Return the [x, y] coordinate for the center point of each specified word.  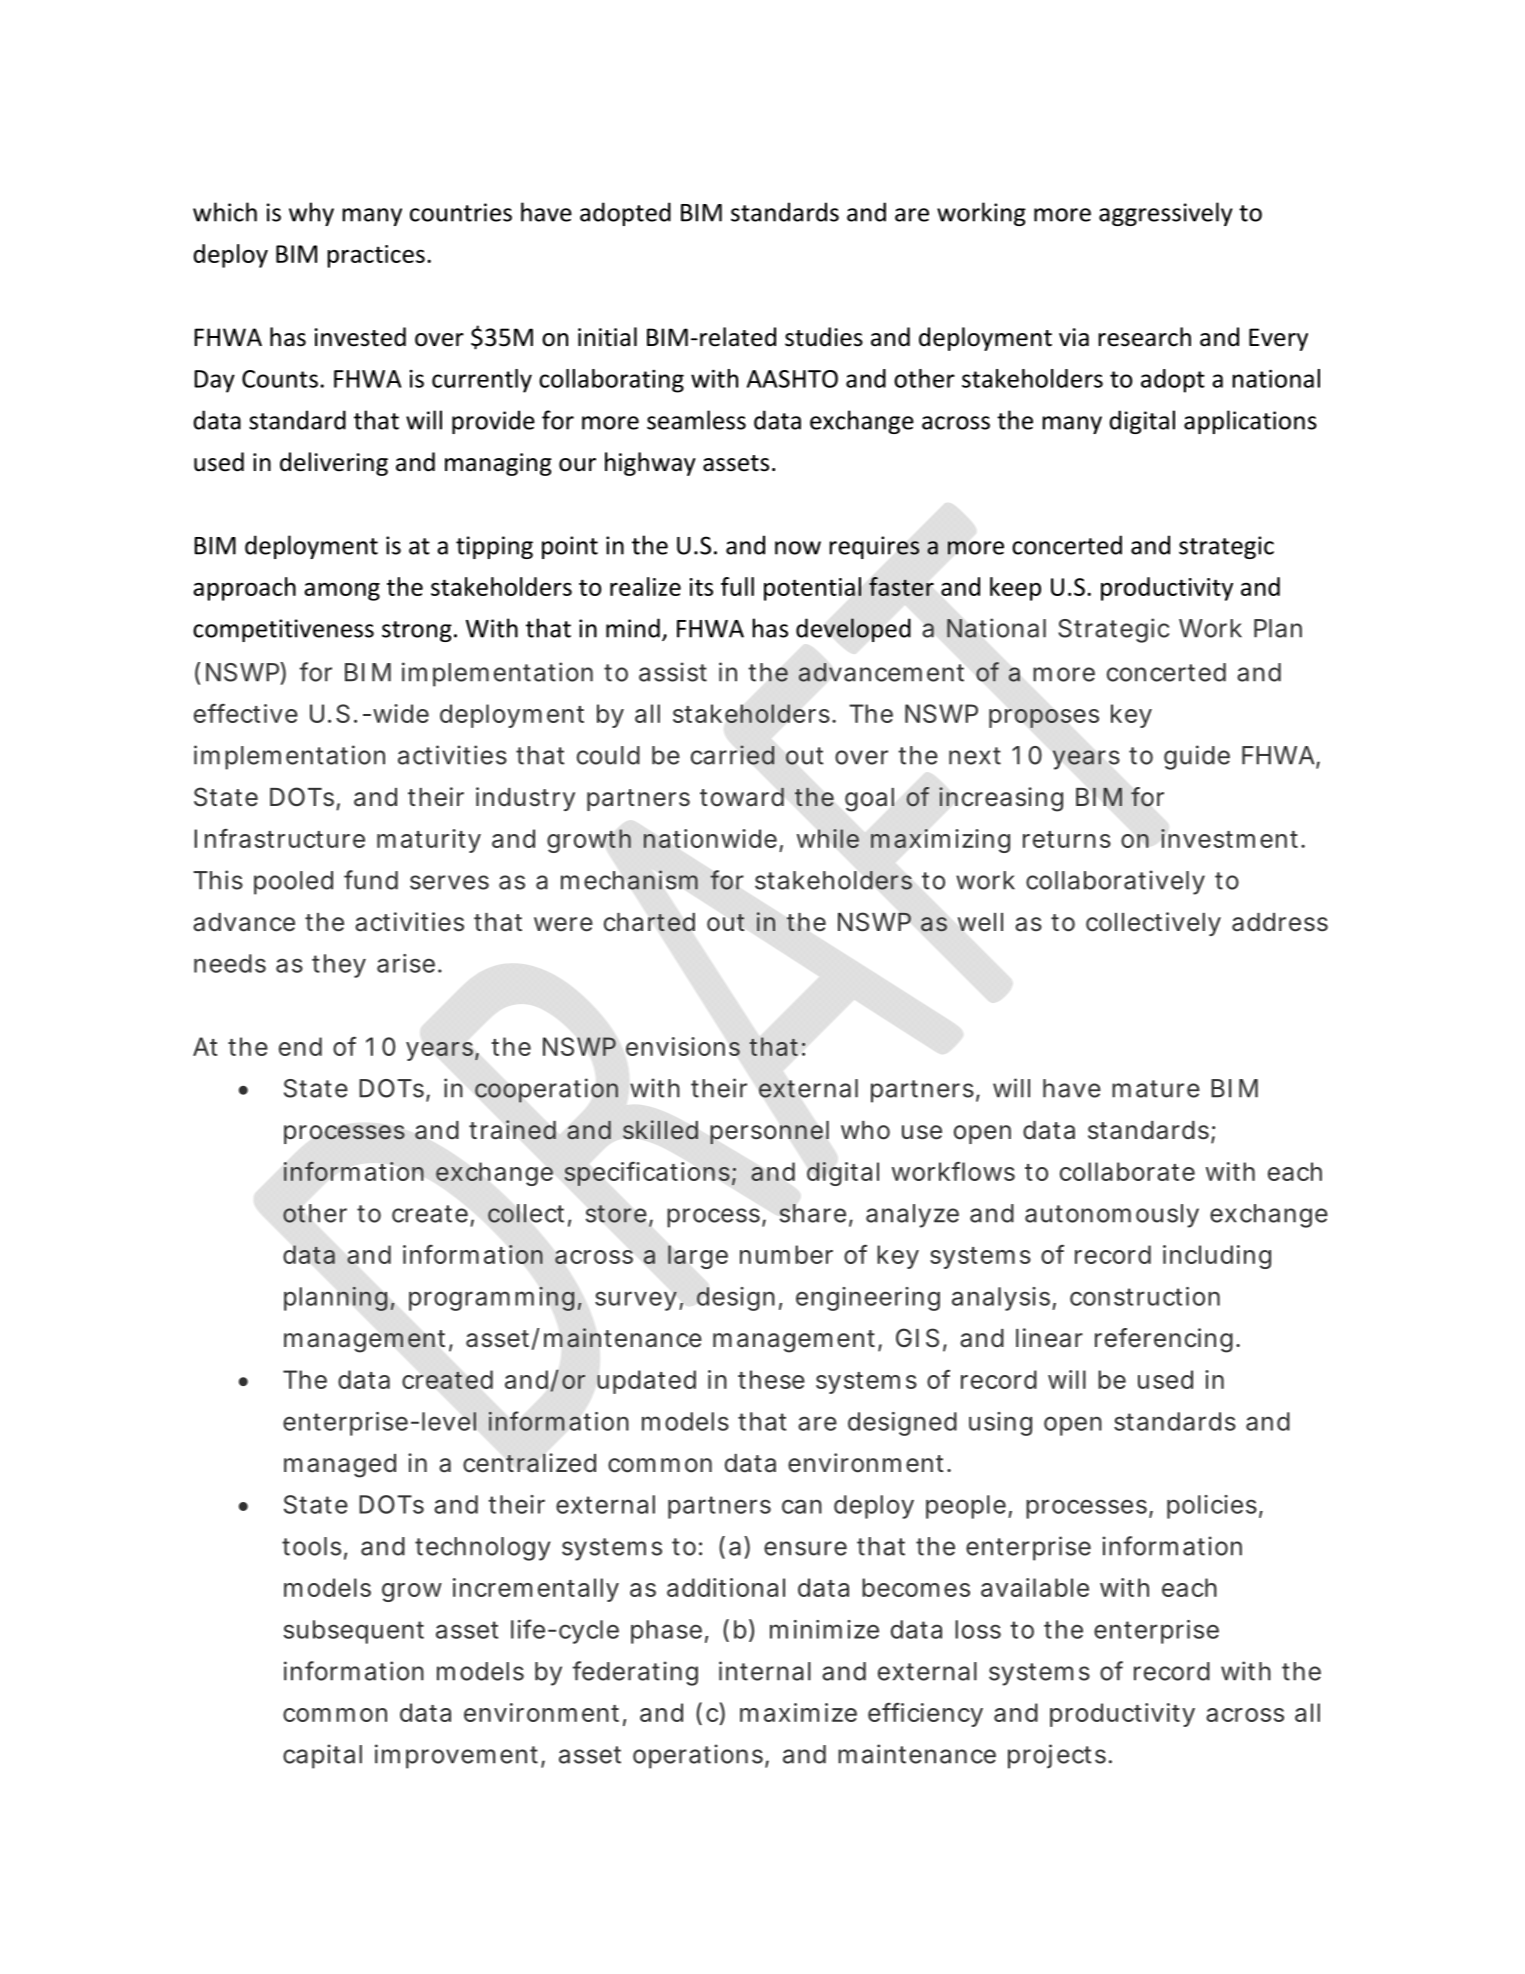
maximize [798, 1712]
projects [1057, 1756]
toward [742, 797]
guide [1197, 757]
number [786, 1254]
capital [322, 1756]
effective [246, 713]
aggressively [1166, 214]
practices [376, 256]
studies [824, 337]
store [616, 1214]
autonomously [1112, 1216]
